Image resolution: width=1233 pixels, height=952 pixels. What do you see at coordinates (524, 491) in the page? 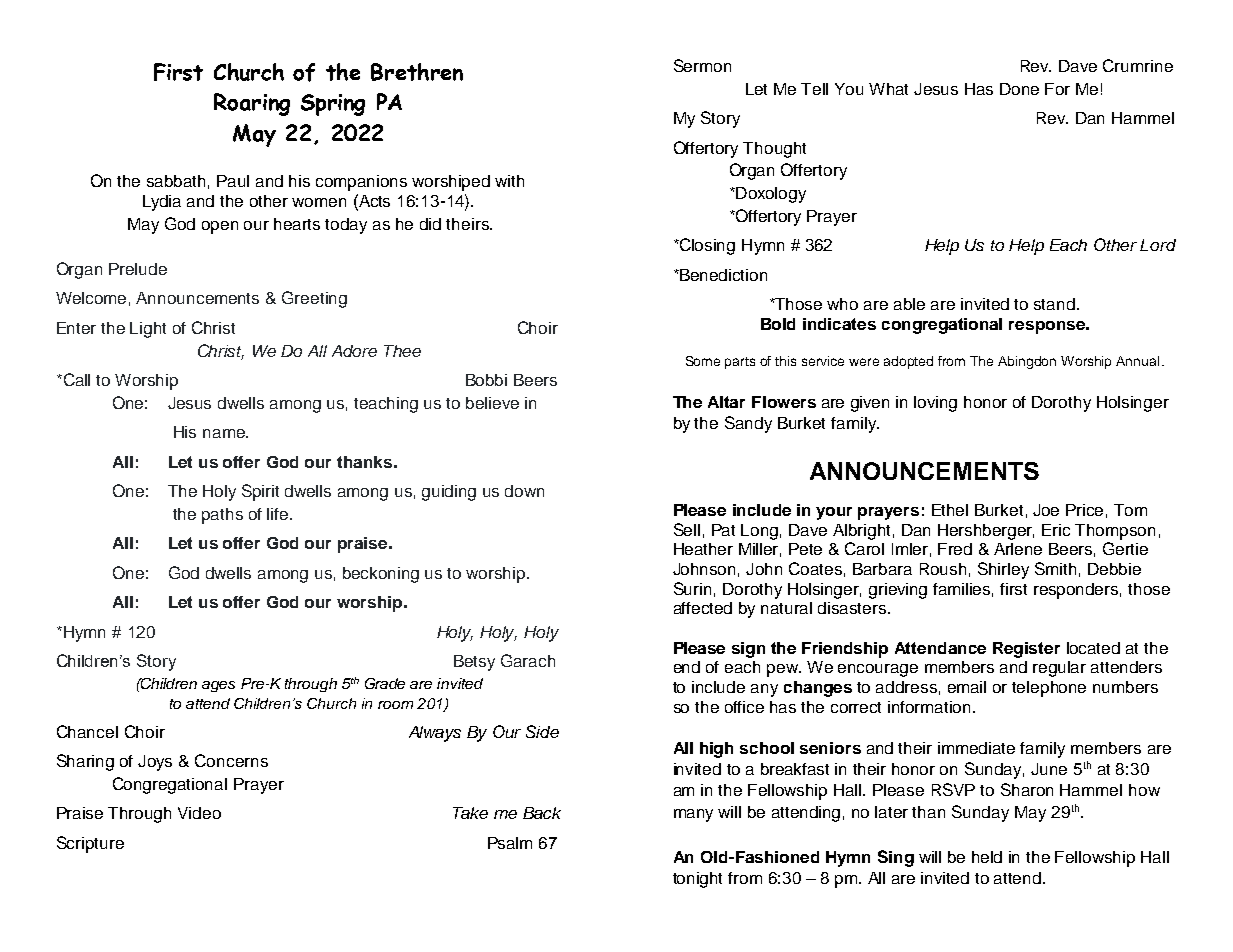
I see `down` at bounding box center [524, 491].
